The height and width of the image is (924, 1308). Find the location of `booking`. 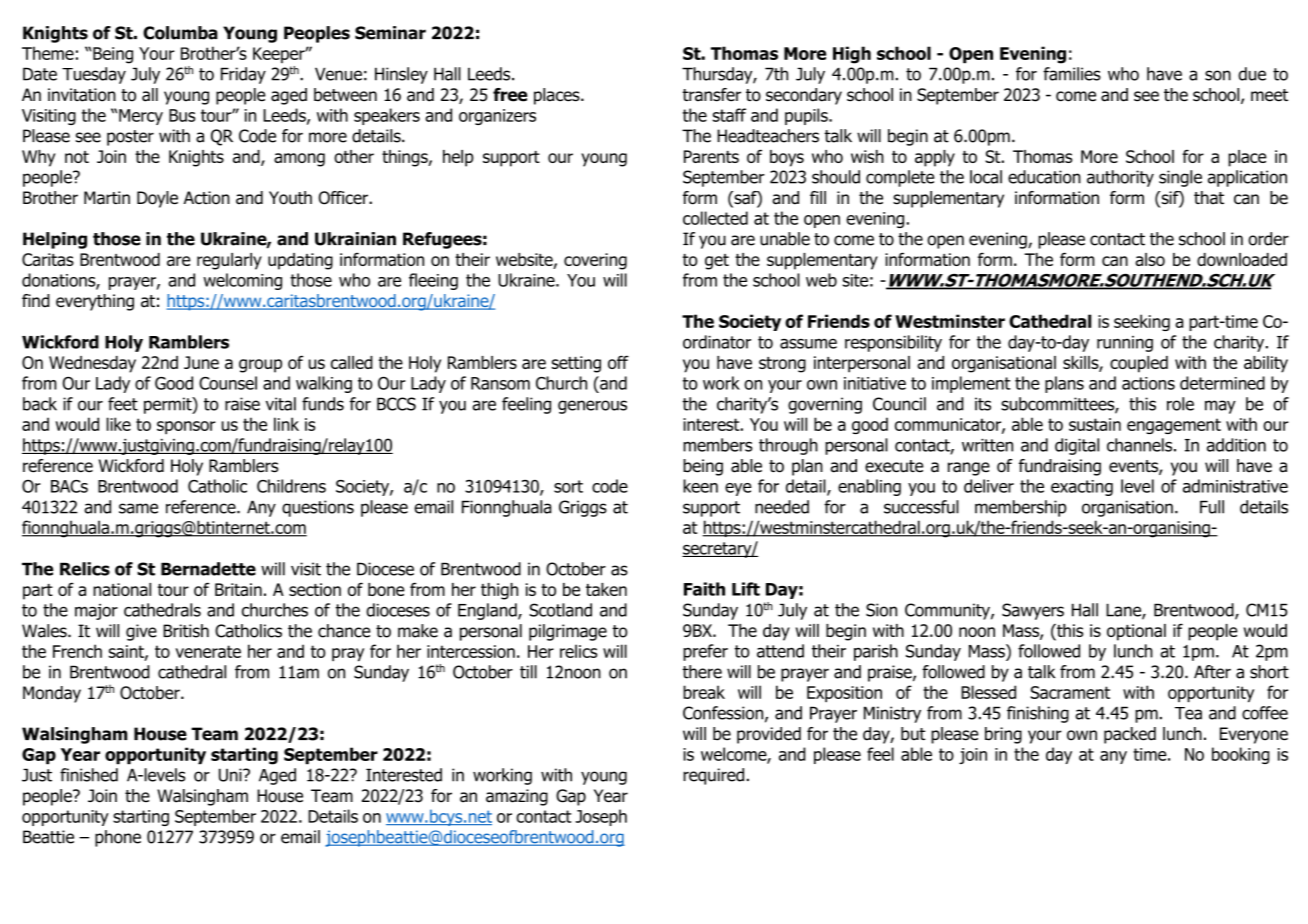

booking is located at coordinates (1241, 755).
